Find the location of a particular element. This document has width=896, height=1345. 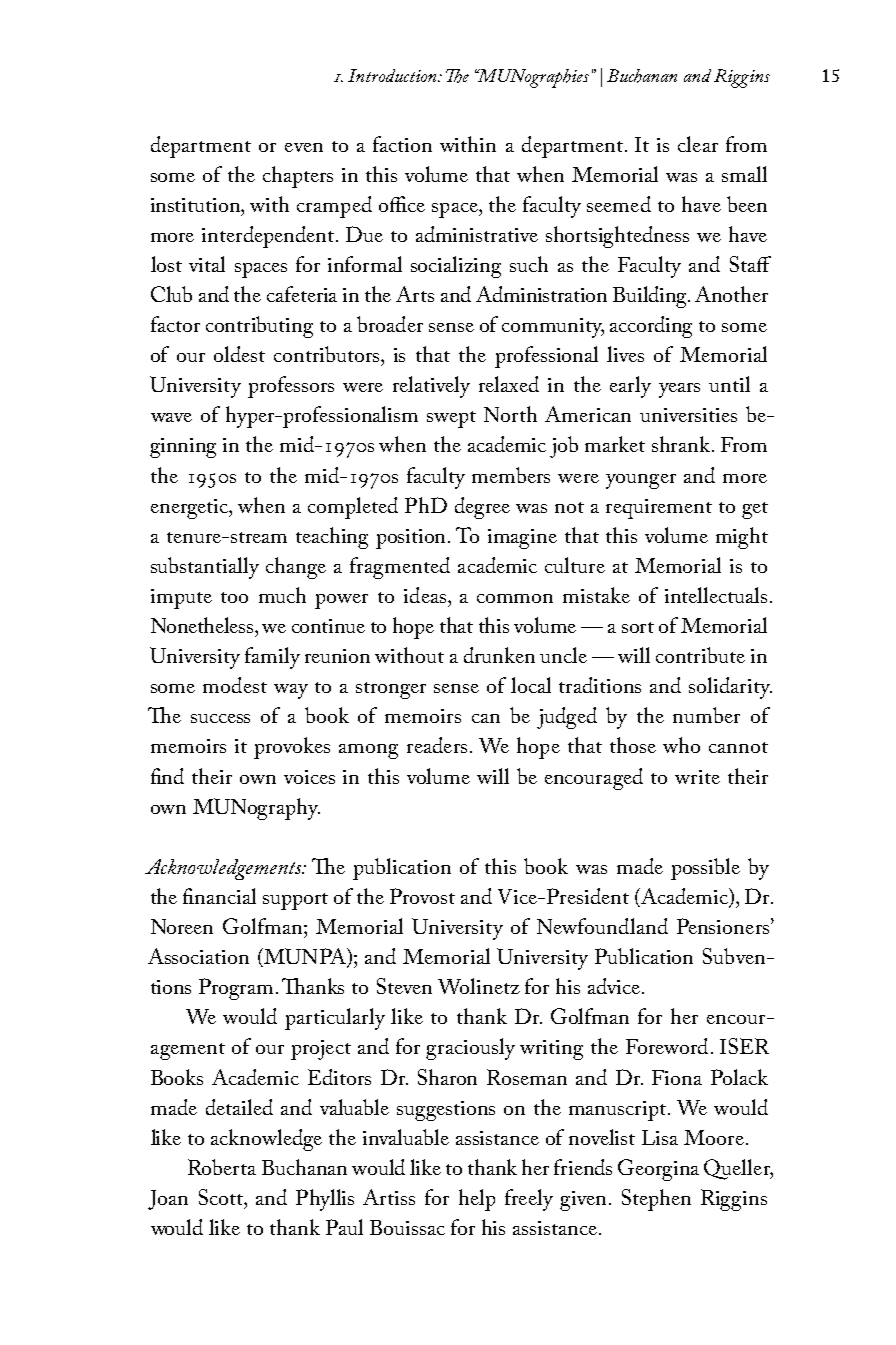

modest is located at coordinates (235, 685).
